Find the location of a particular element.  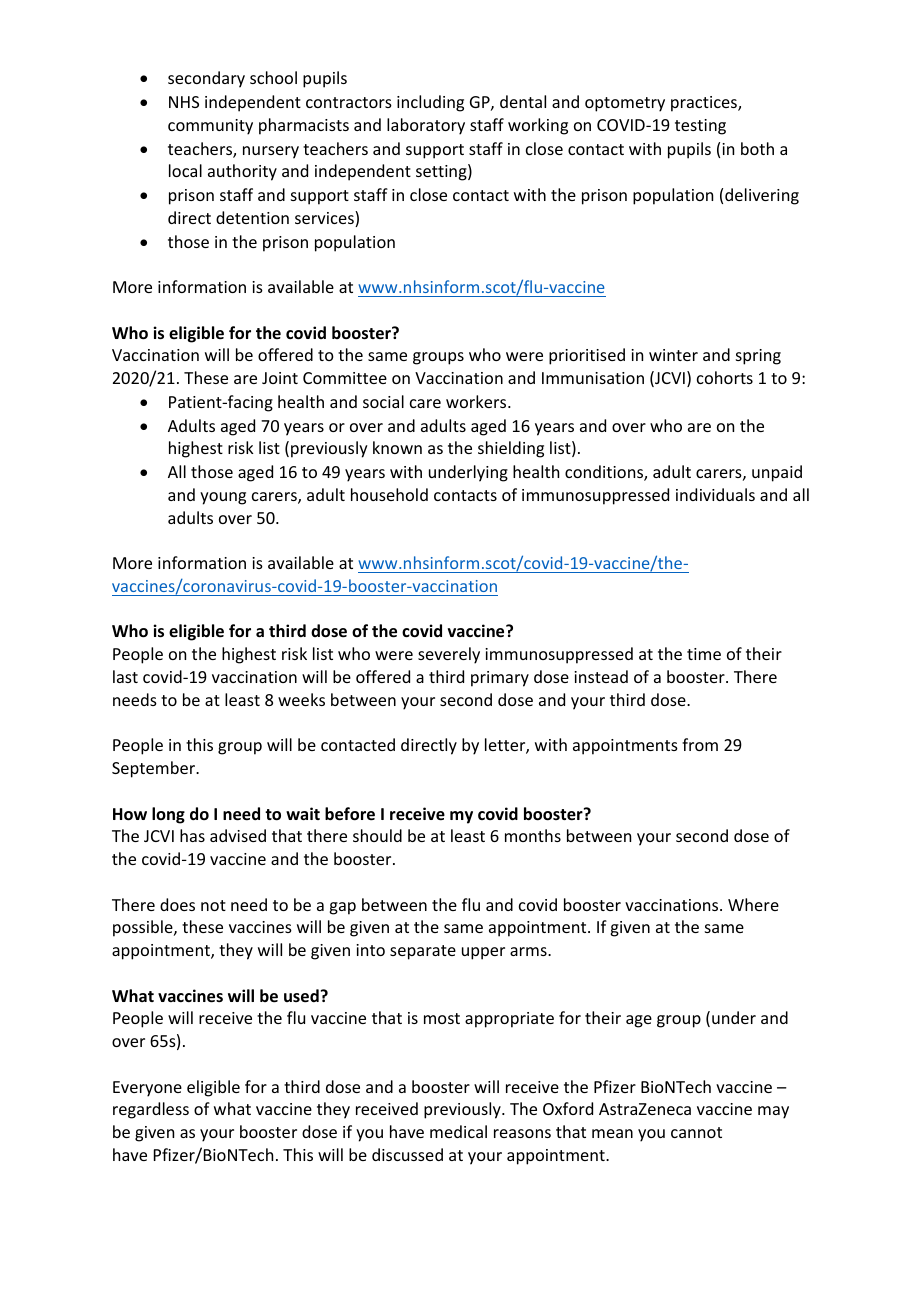

workers is located at coordinates (477, 401).
